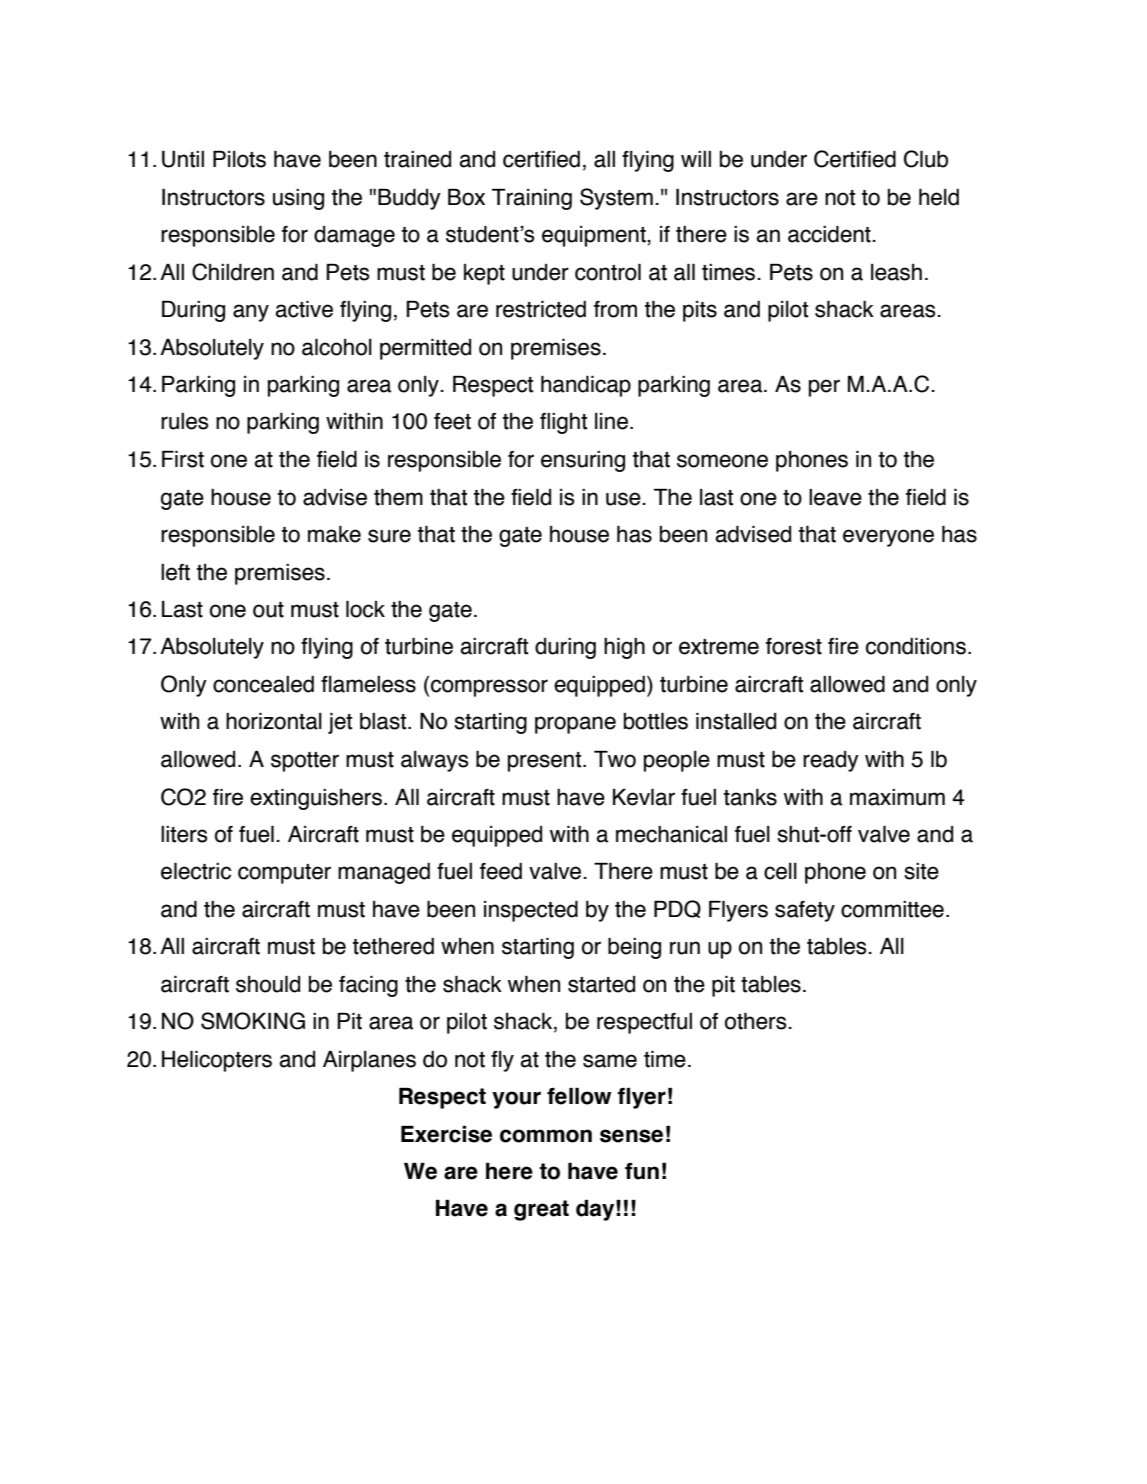 The width and height of the screenshot is (1147, 1484). I want to click on Training, so click(532, 199).
